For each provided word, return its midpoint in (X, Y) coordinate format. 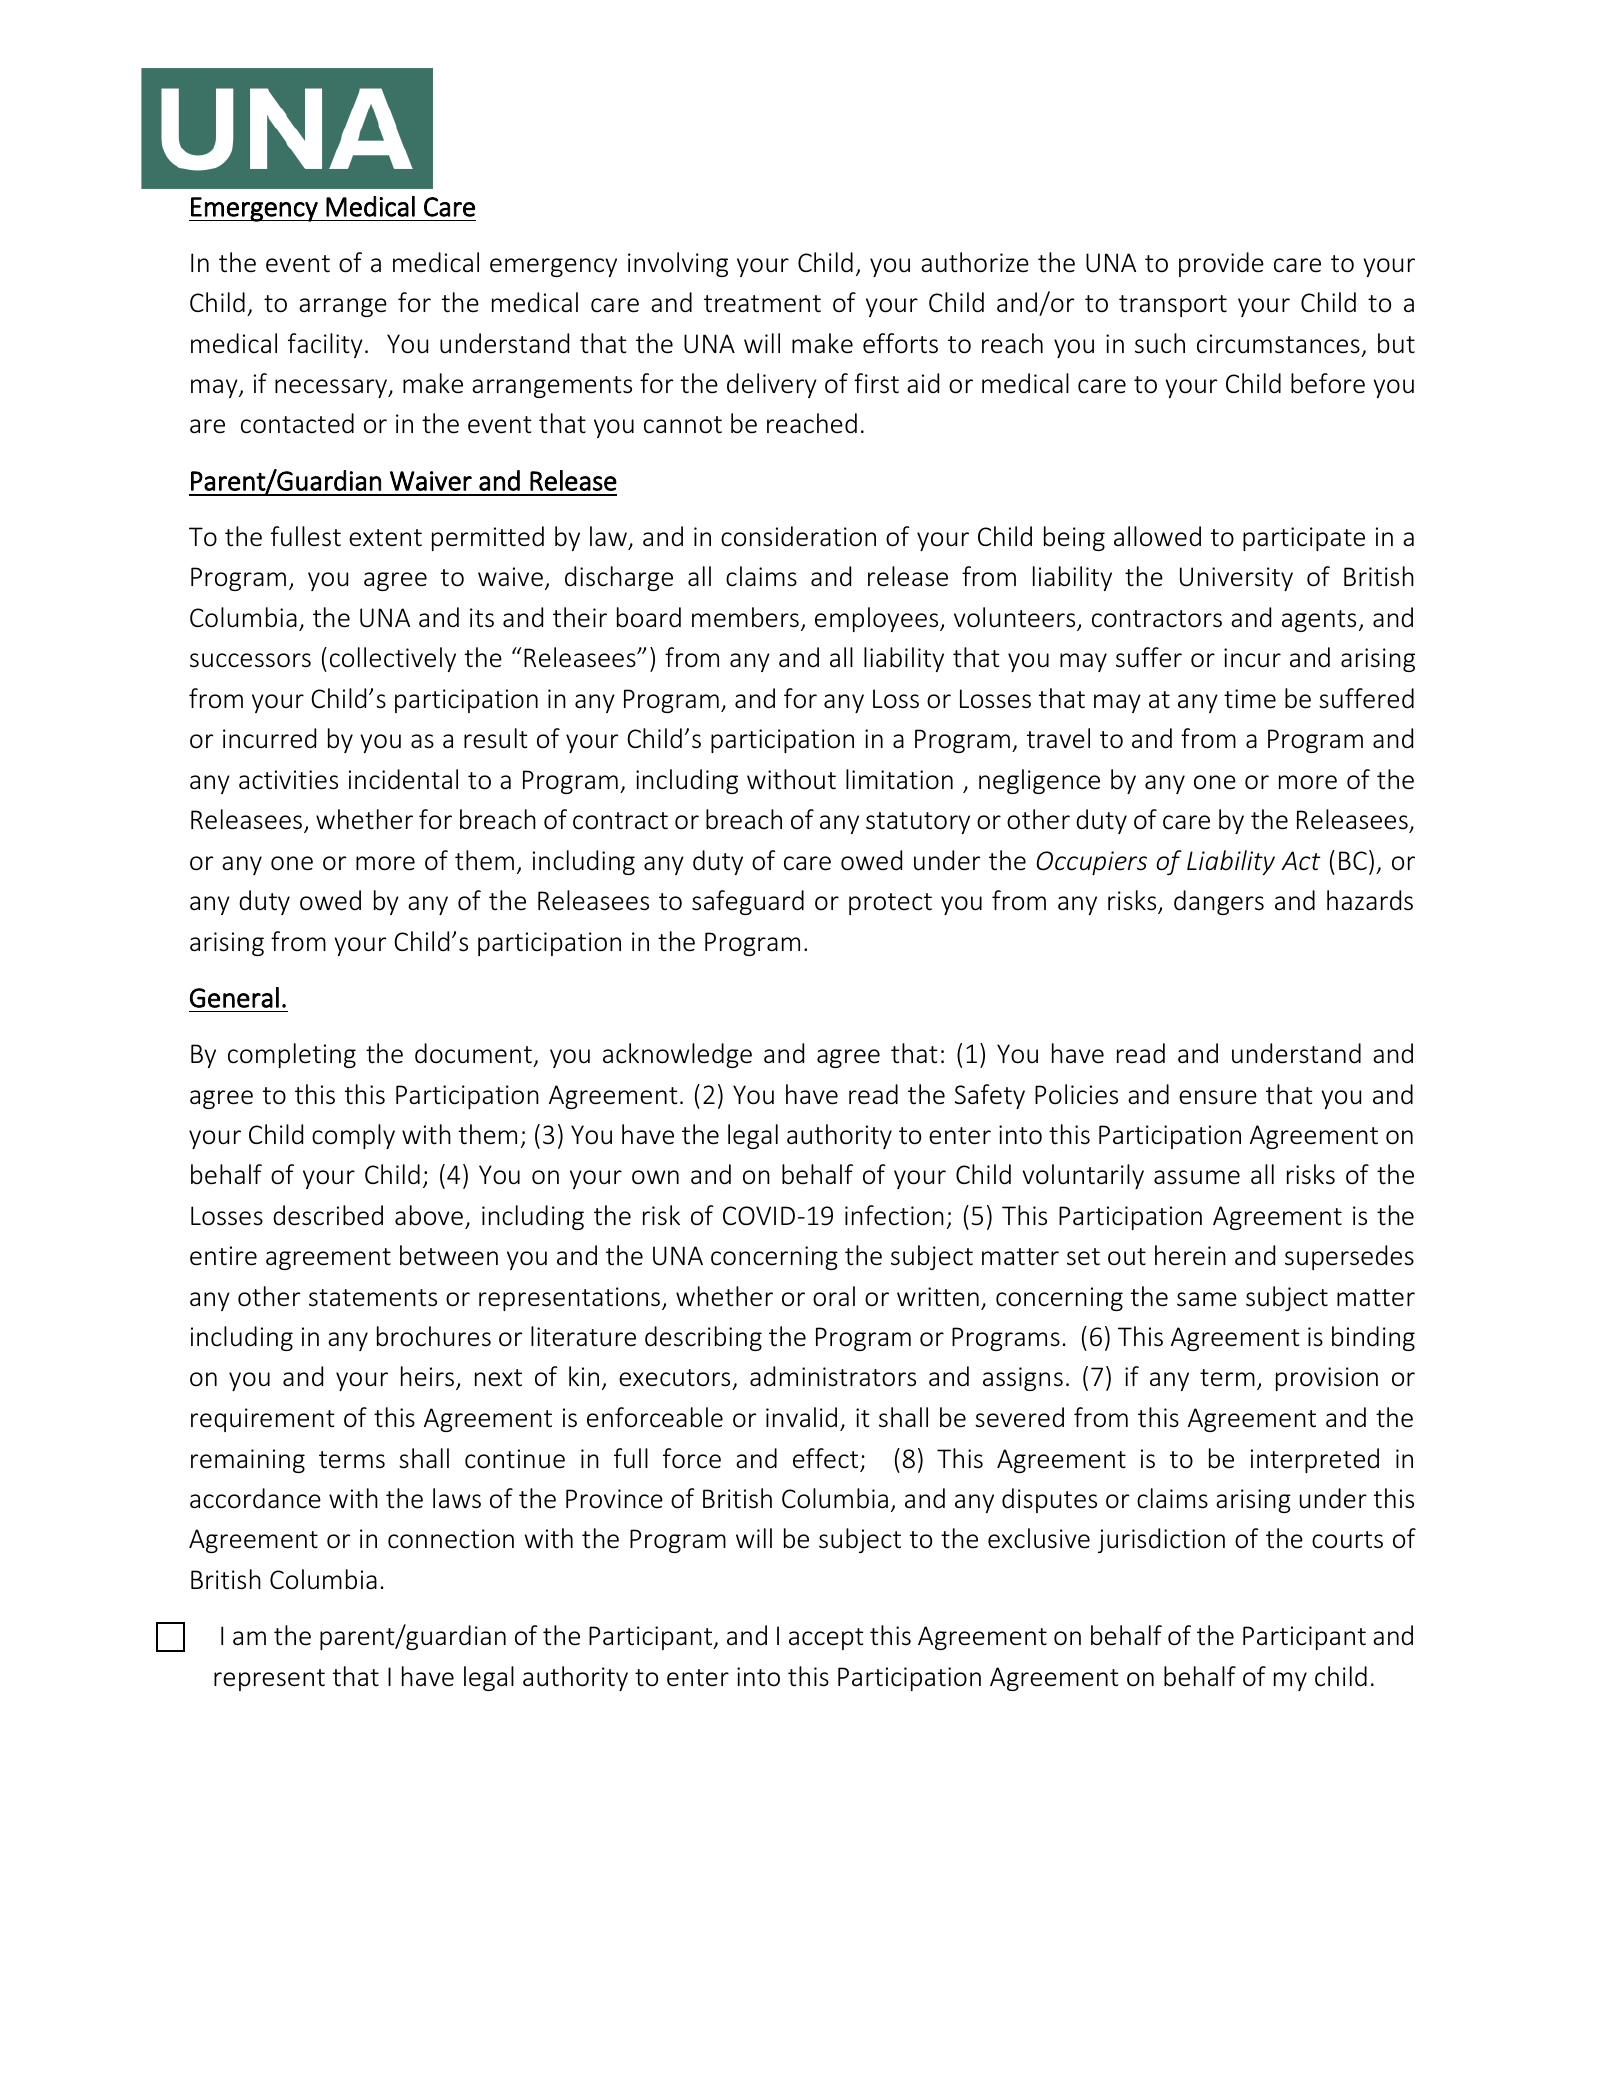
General (234, 997)
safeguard (748, 902)
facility (325, 345)
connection (451, 1539)
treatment (762, 304)
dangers (1219, 902)
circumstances (1278, 344)
